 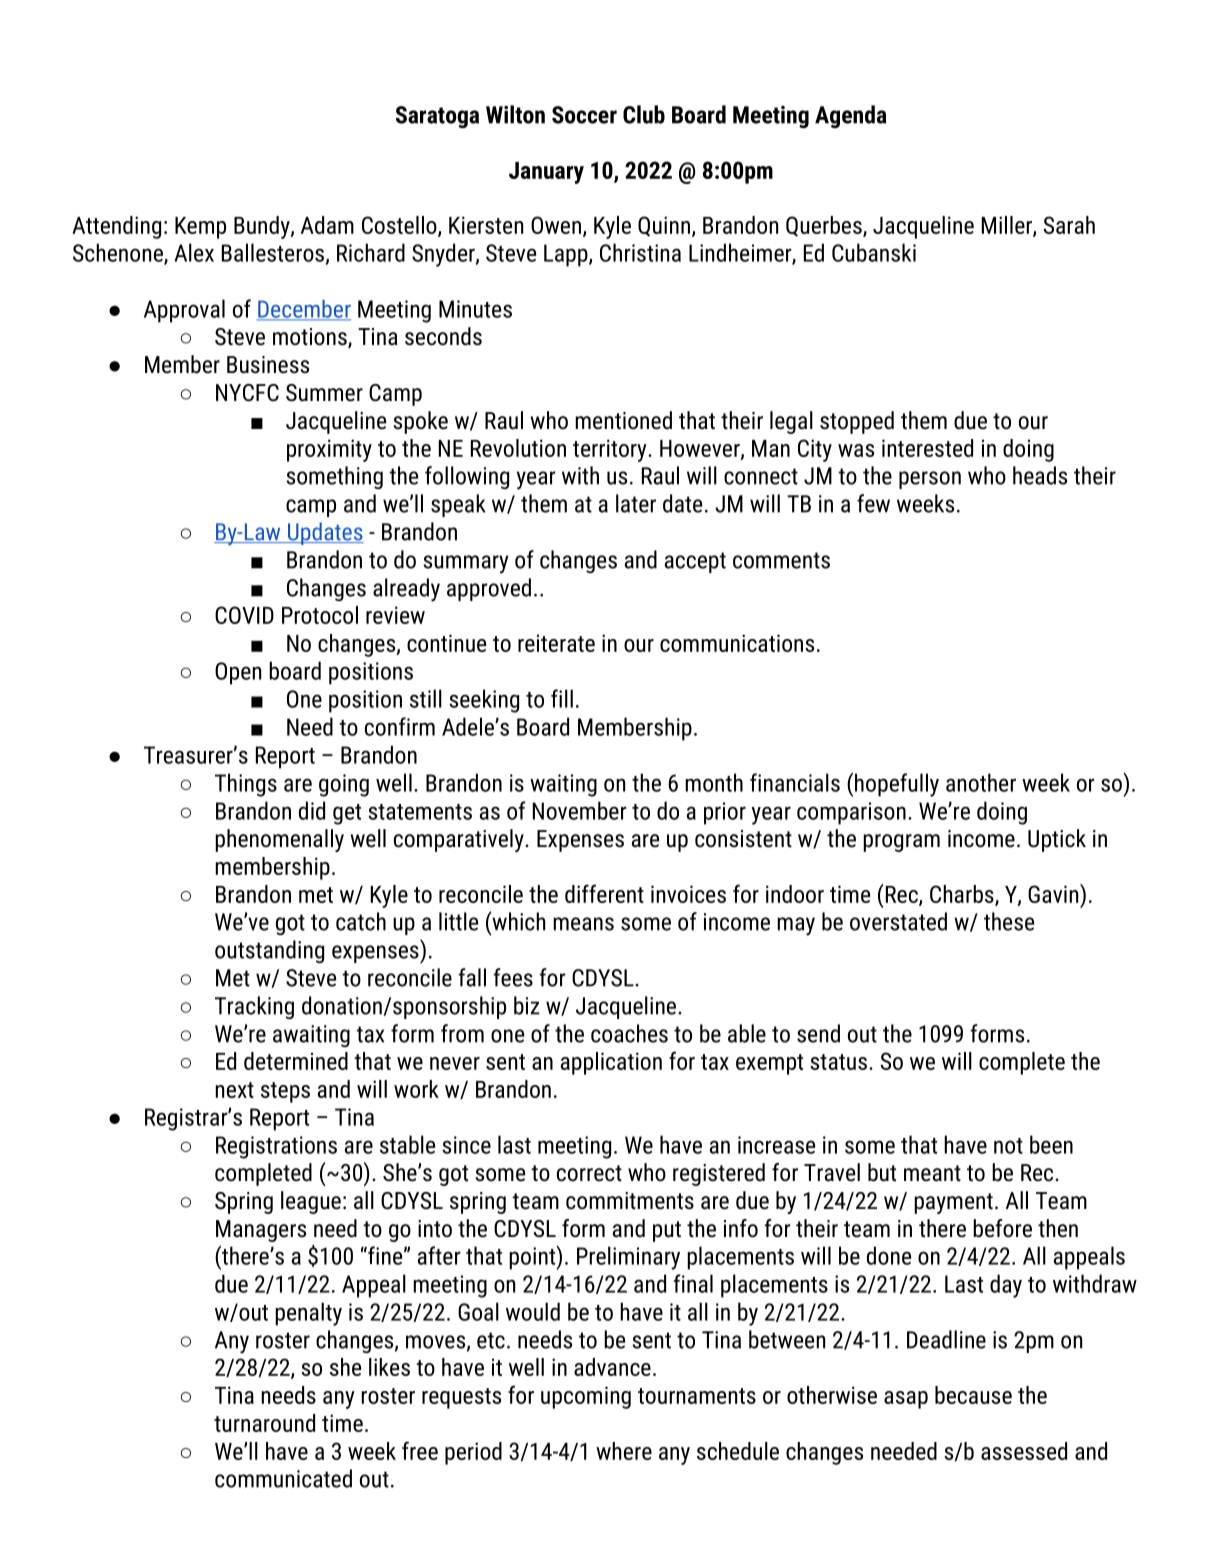 I want to click on where, so click(x=624, y=1451).
